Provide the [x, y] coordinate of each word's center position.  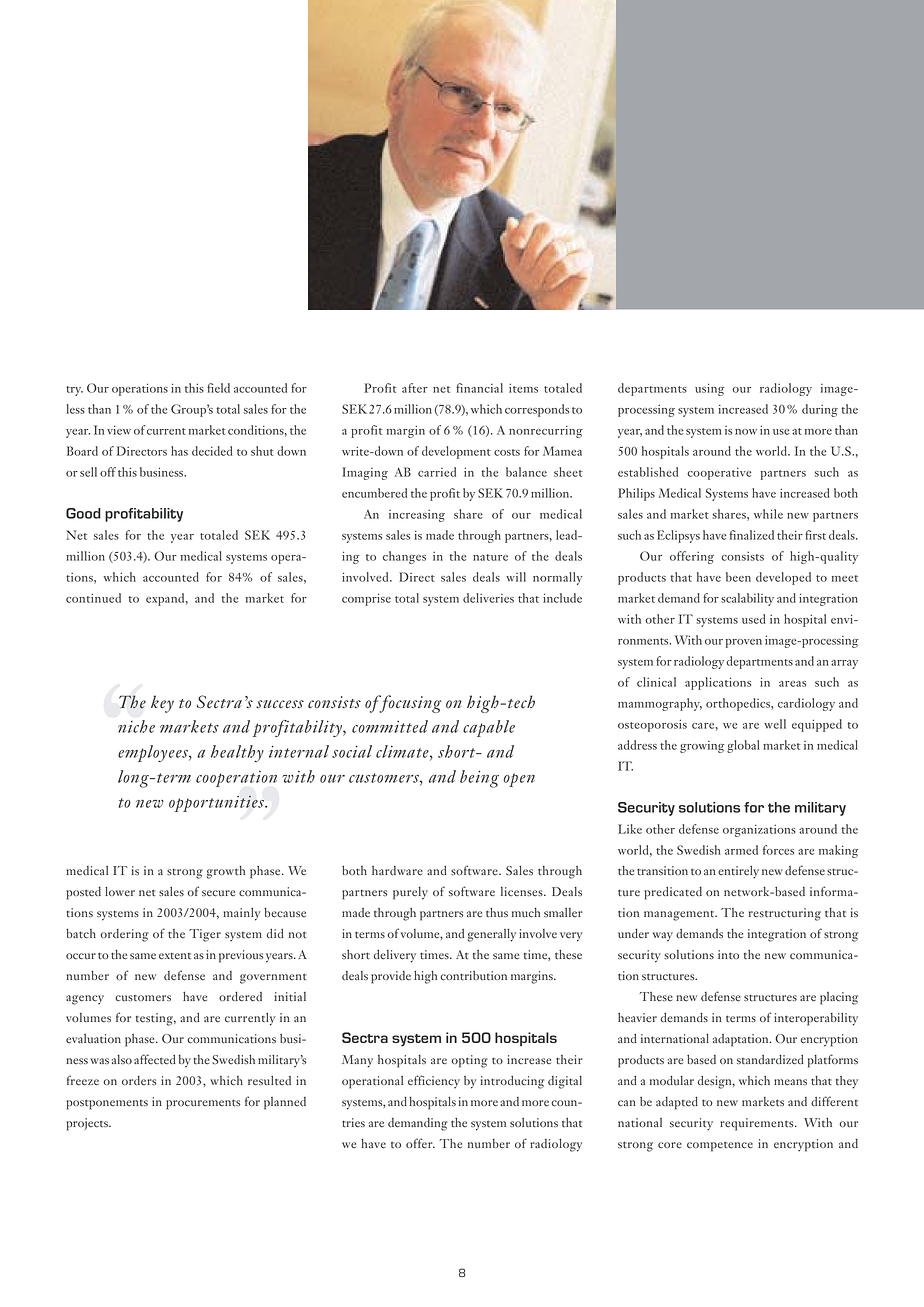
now [746, 432]
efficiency [434, 1081]
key [162, 704]
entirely [738, 872]
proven [744, 643]
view [119, 430]
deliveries [488, 598]
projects [88, 1124]
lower [120, 892]
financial [479, 388]
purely [410, 893]
